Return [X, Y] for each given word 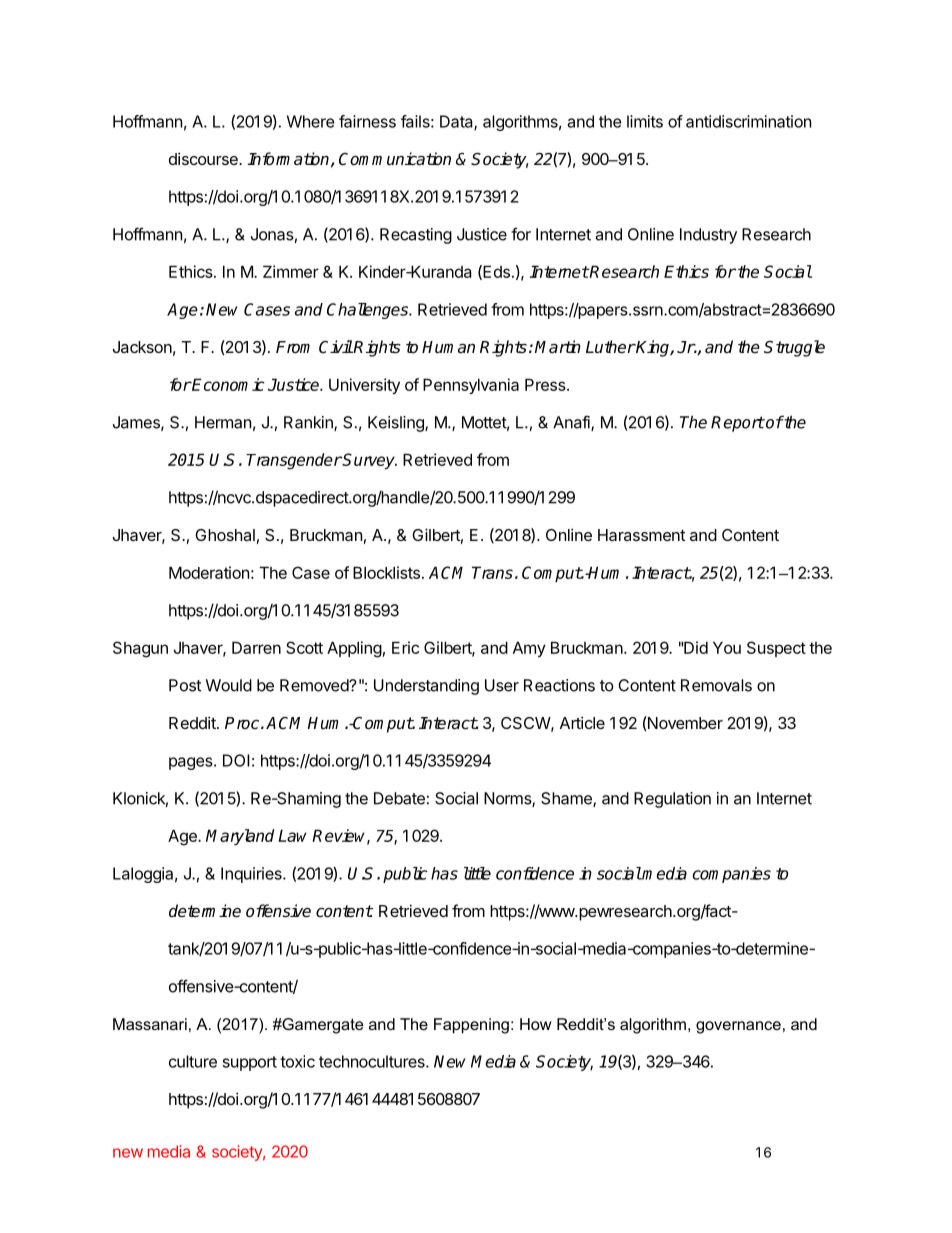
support [250, 1063]
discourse [204, 158]
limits [645, 121]
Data [457, 122]
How [536, 1024]
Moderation [209, 572]
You [727, 647]
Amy [529, 649]
